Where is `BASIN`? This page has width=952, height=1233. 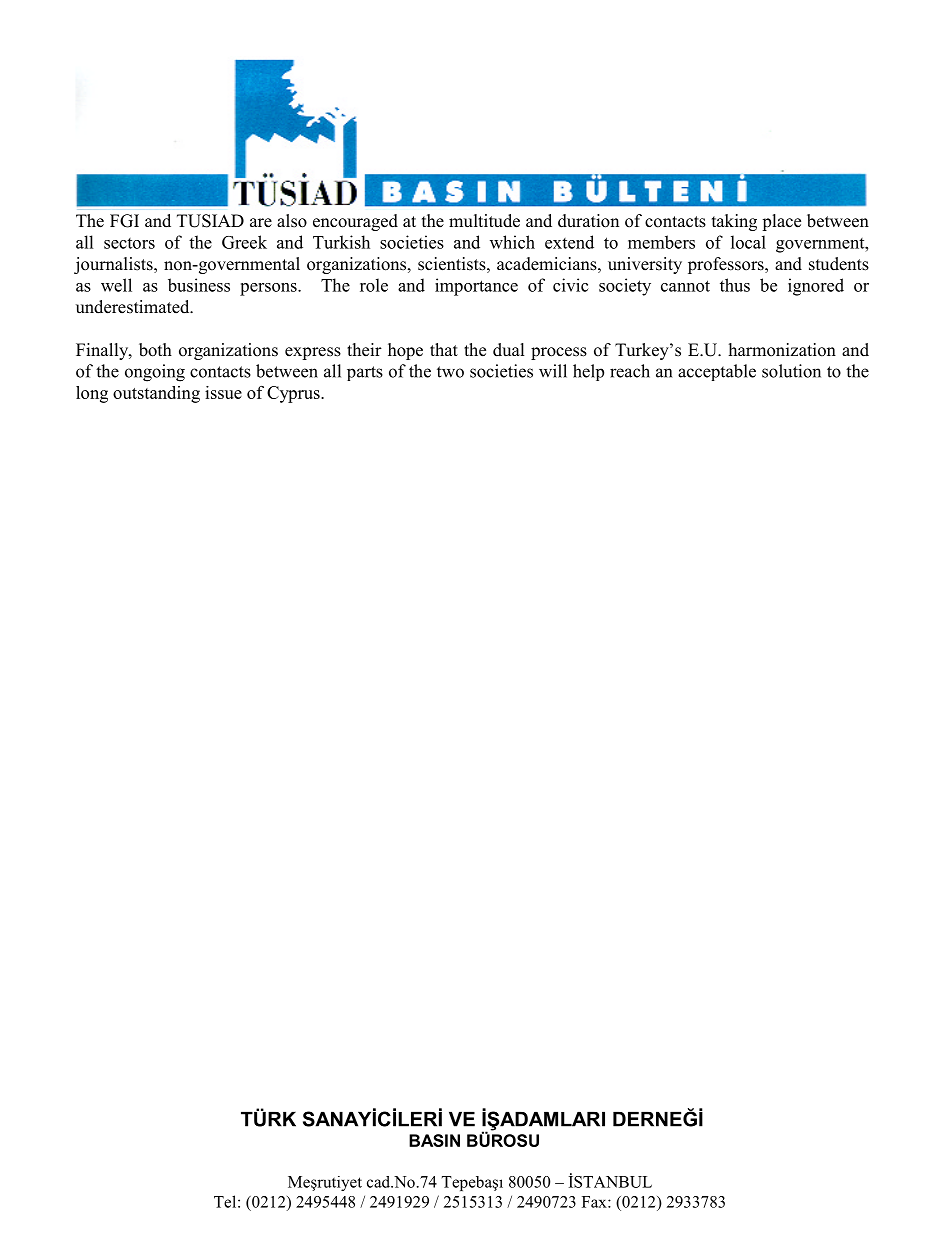
BASIN is located at coordinates (434, 1140).
